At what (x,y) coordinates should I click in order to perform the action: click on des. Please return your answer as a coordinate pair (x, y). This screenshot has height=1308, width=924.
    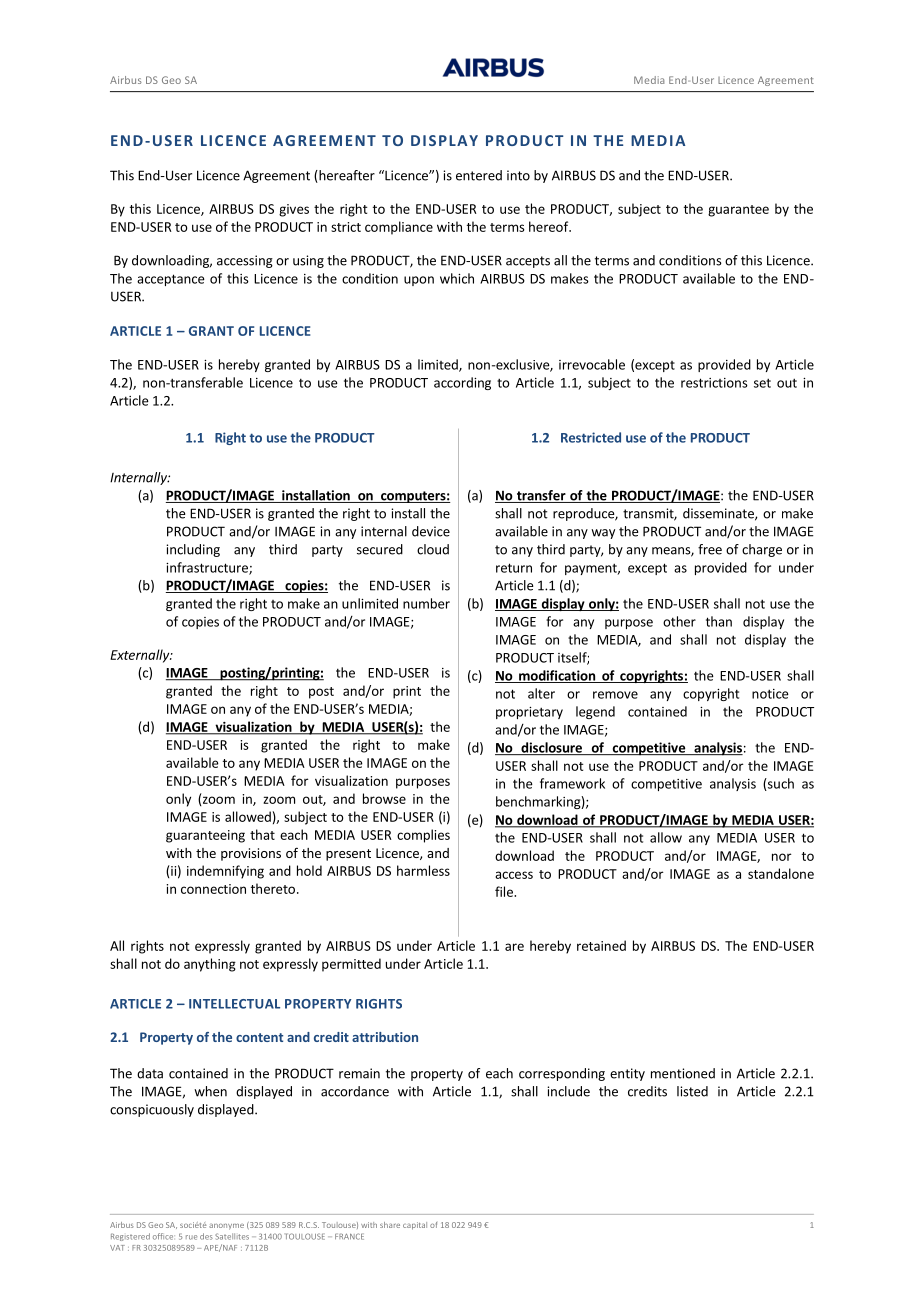
    Looking at the image, I should click on (206, 1236).
